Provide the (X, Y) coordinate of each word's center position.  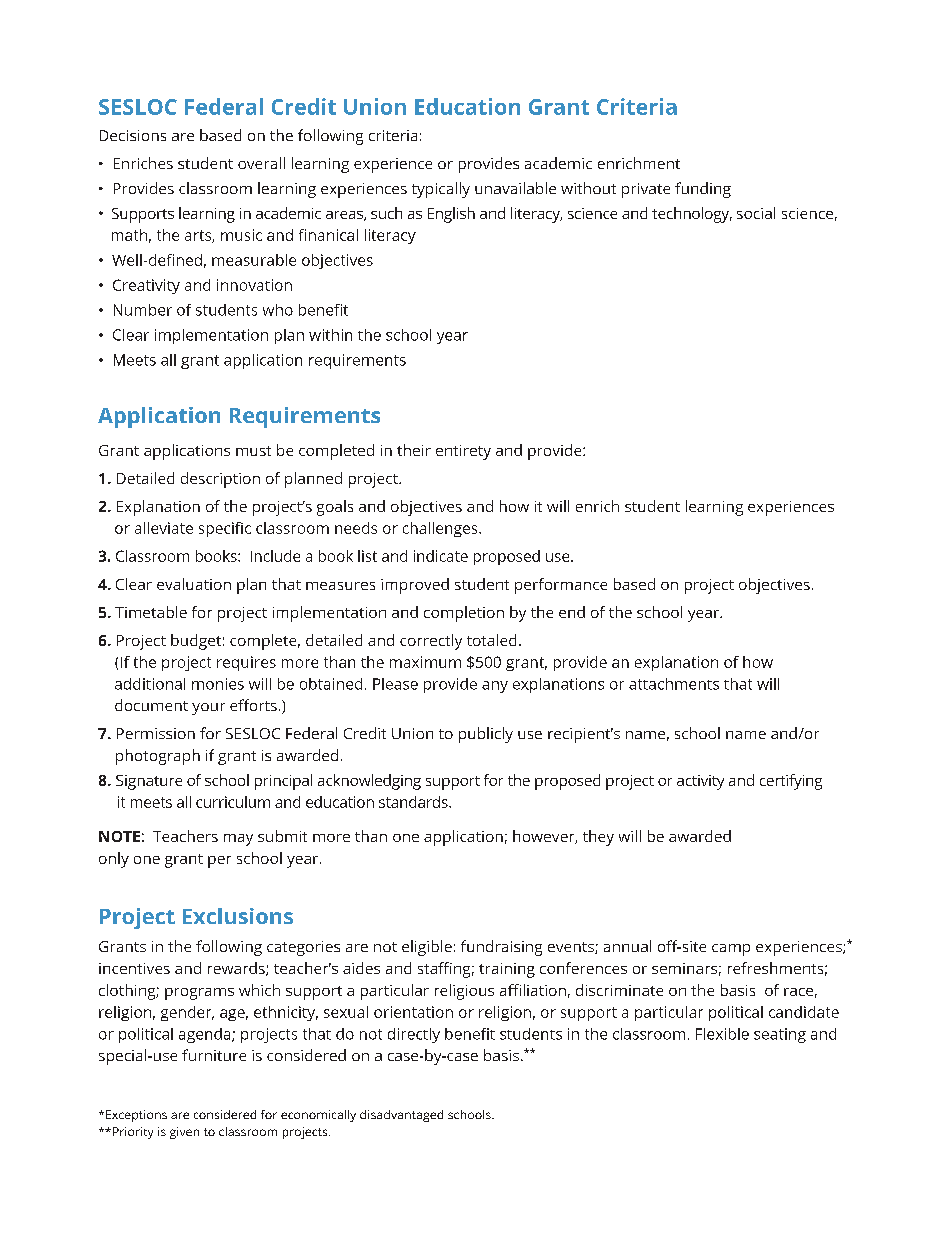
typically (441, 190)
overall (261, 163)
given (184, 1133)
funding (703, 190)
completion (464, 614)
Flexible (722, 1034)
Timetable (151, 612)
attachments (674, 684)
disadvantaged (401, 1116)
